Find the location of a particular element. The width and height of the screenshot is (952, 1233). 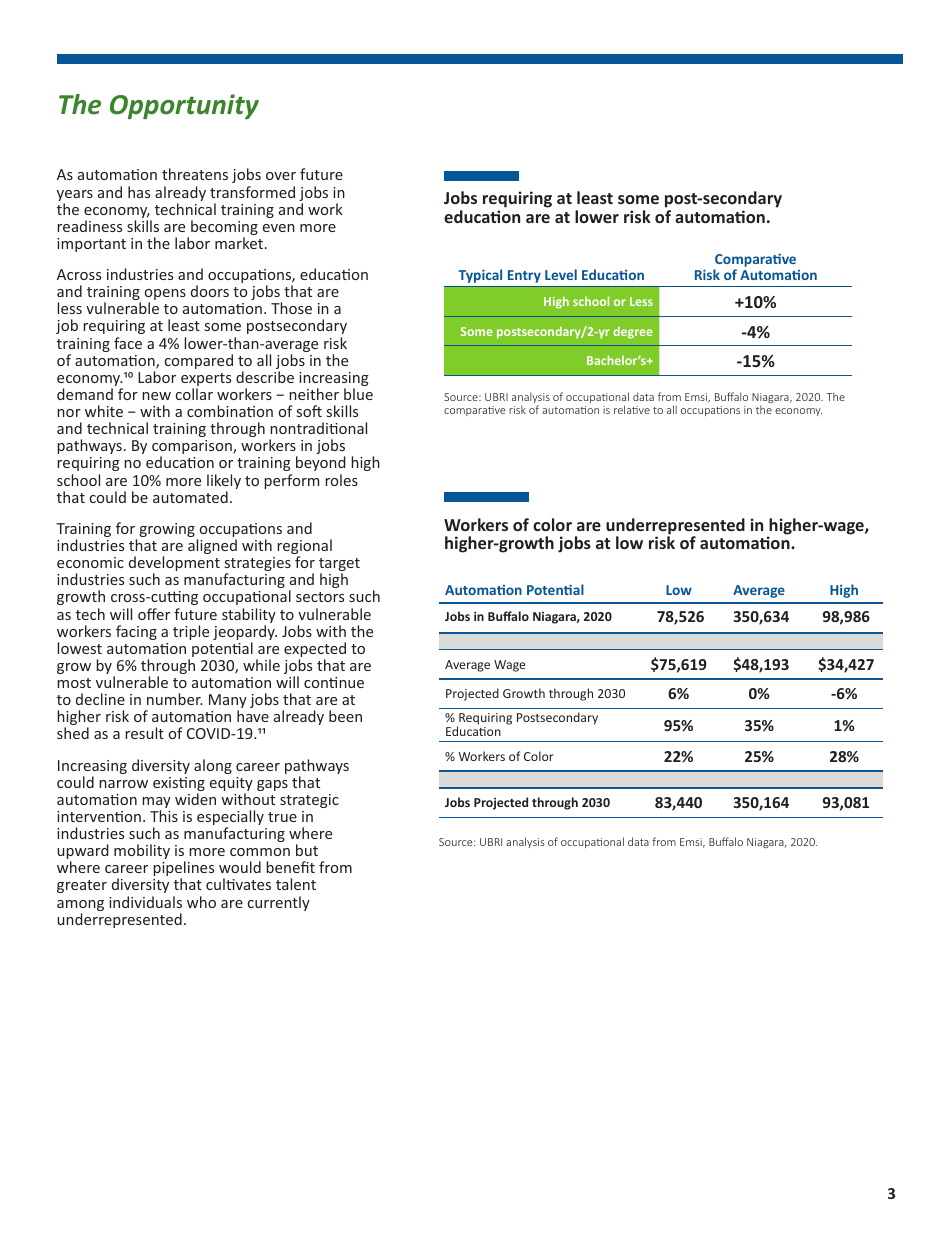

facing is located at coordinates (136, 632).
